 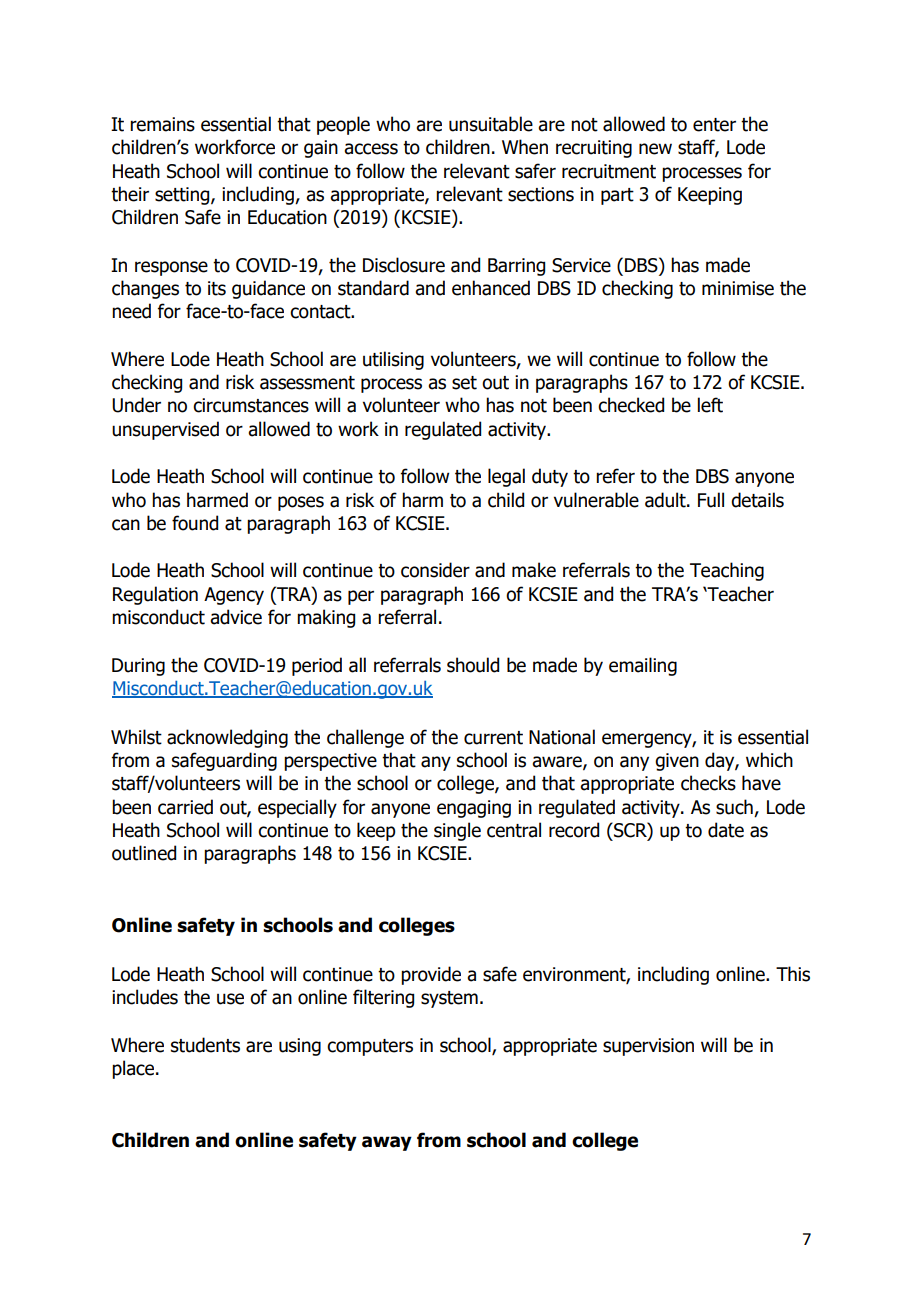 I want to click on should, so click(x=473, y=665).
